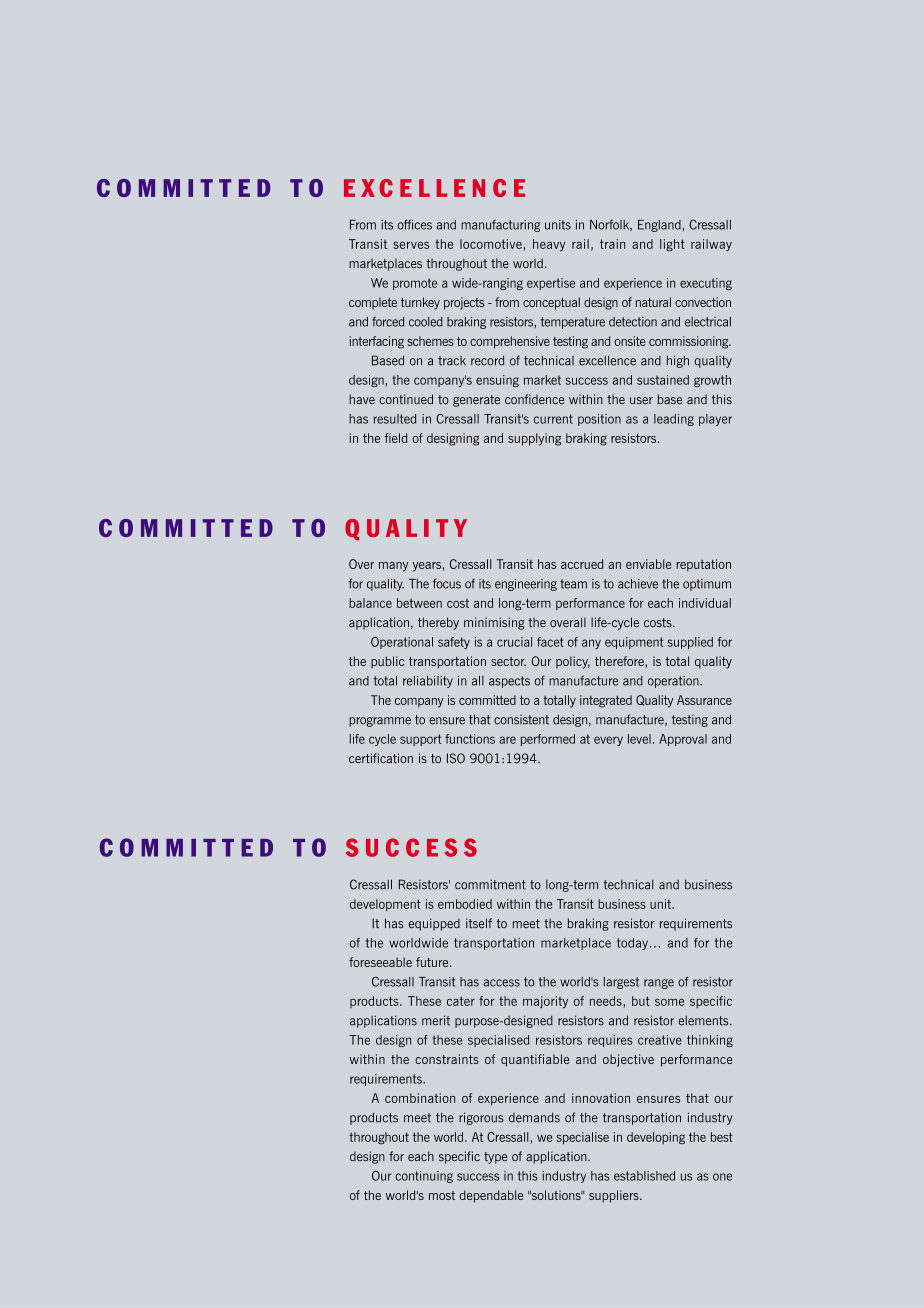 The height and width of the page is (1308, 924). What do you see at coordinates (521, 720) in the page?
I see `consistent` at bounding box center [521, 720].
